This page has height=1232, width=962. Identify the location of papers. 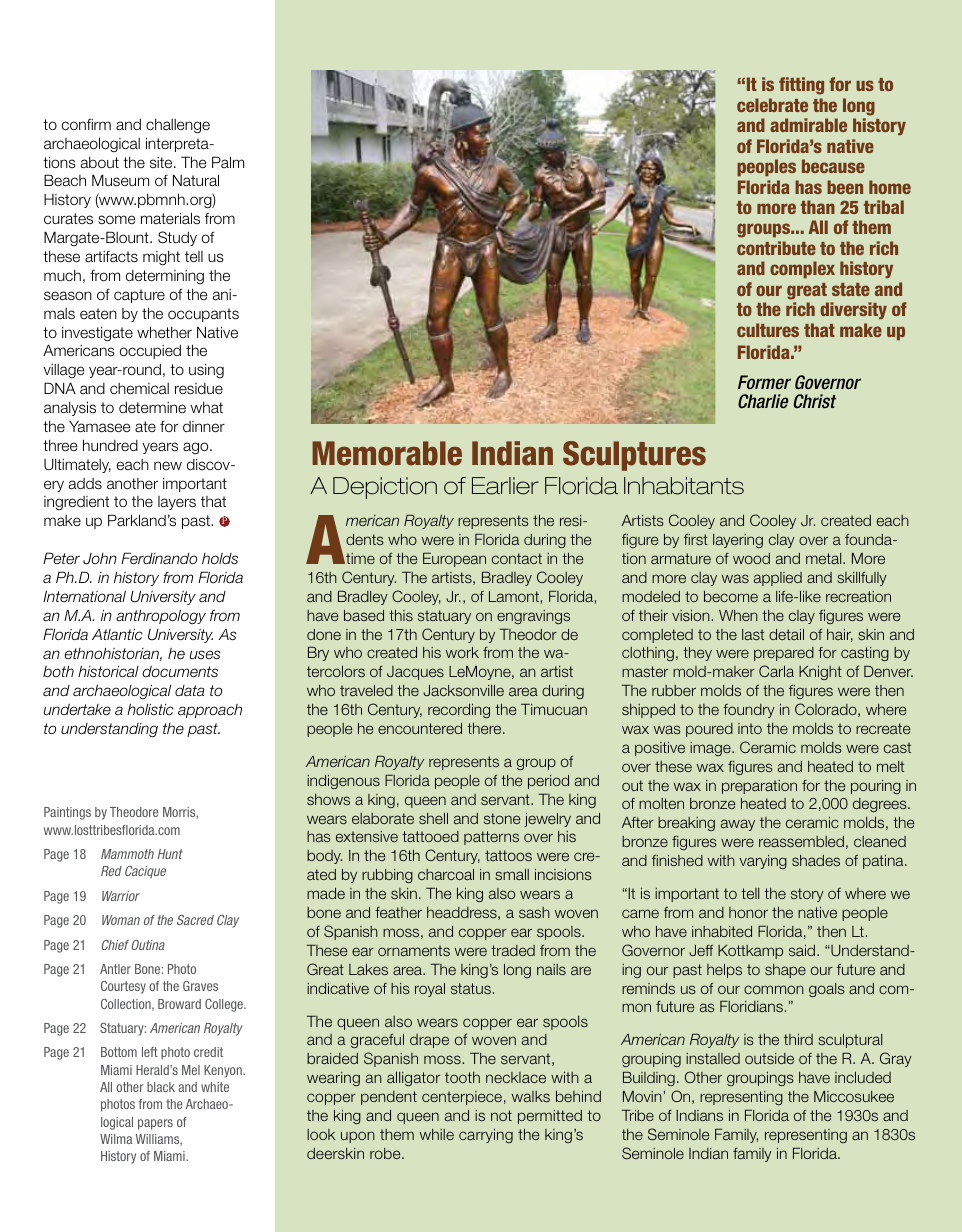
(155, 1124).
